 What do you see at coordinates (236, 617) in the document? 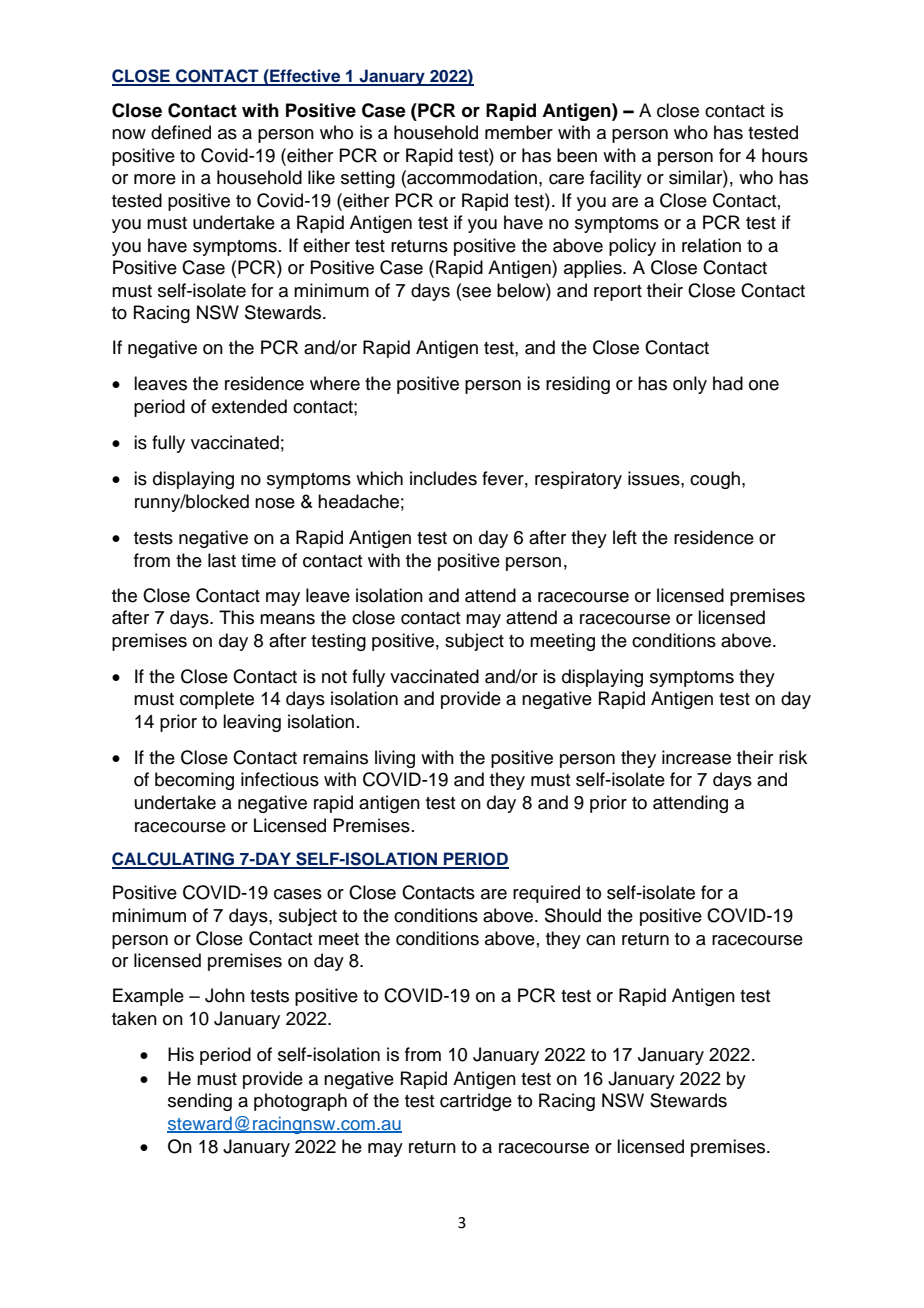
I see `This` at bounding box center [236, 617].
